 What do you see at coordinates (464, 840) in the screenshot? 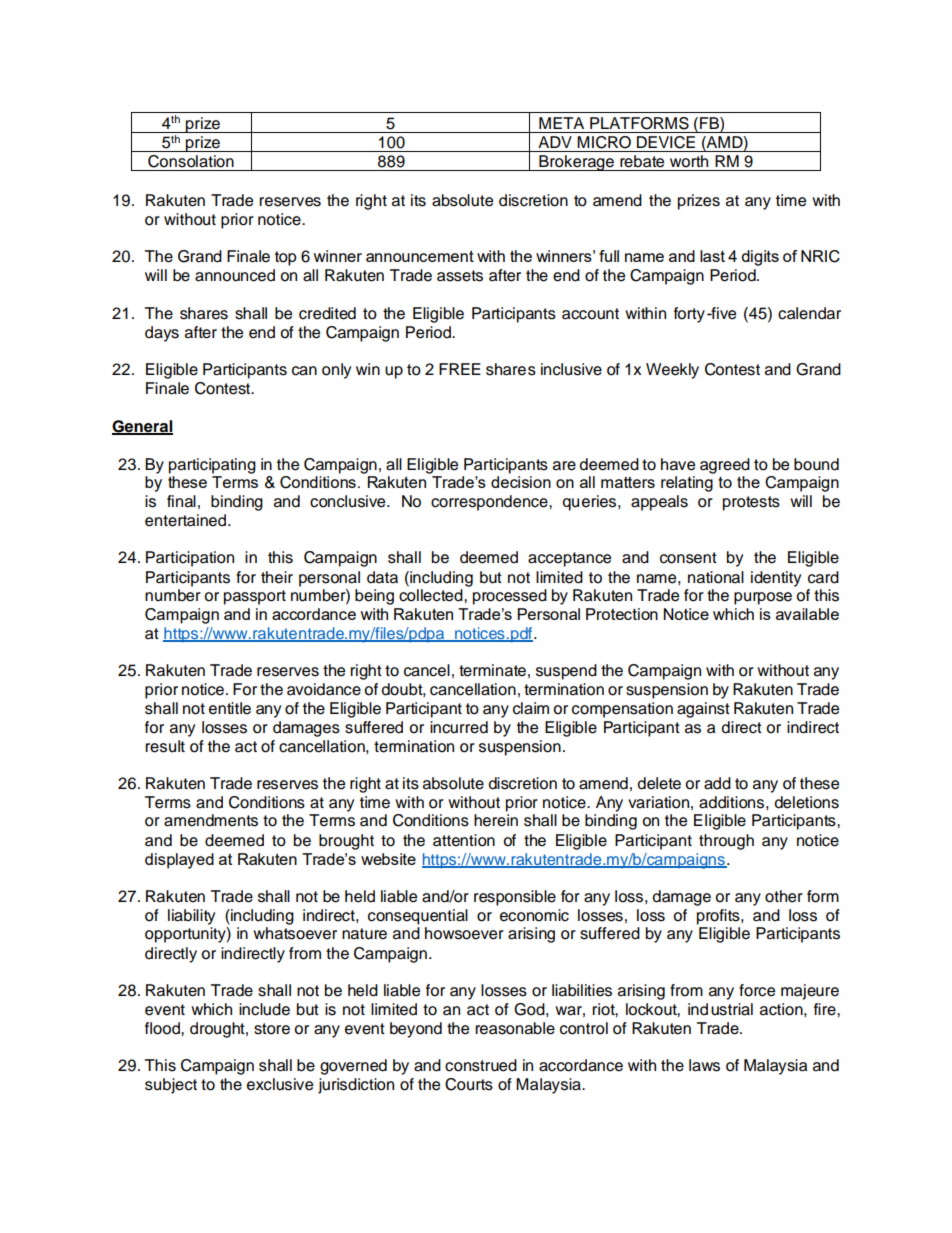
I see `attention` at bounding box center [464, 840].
